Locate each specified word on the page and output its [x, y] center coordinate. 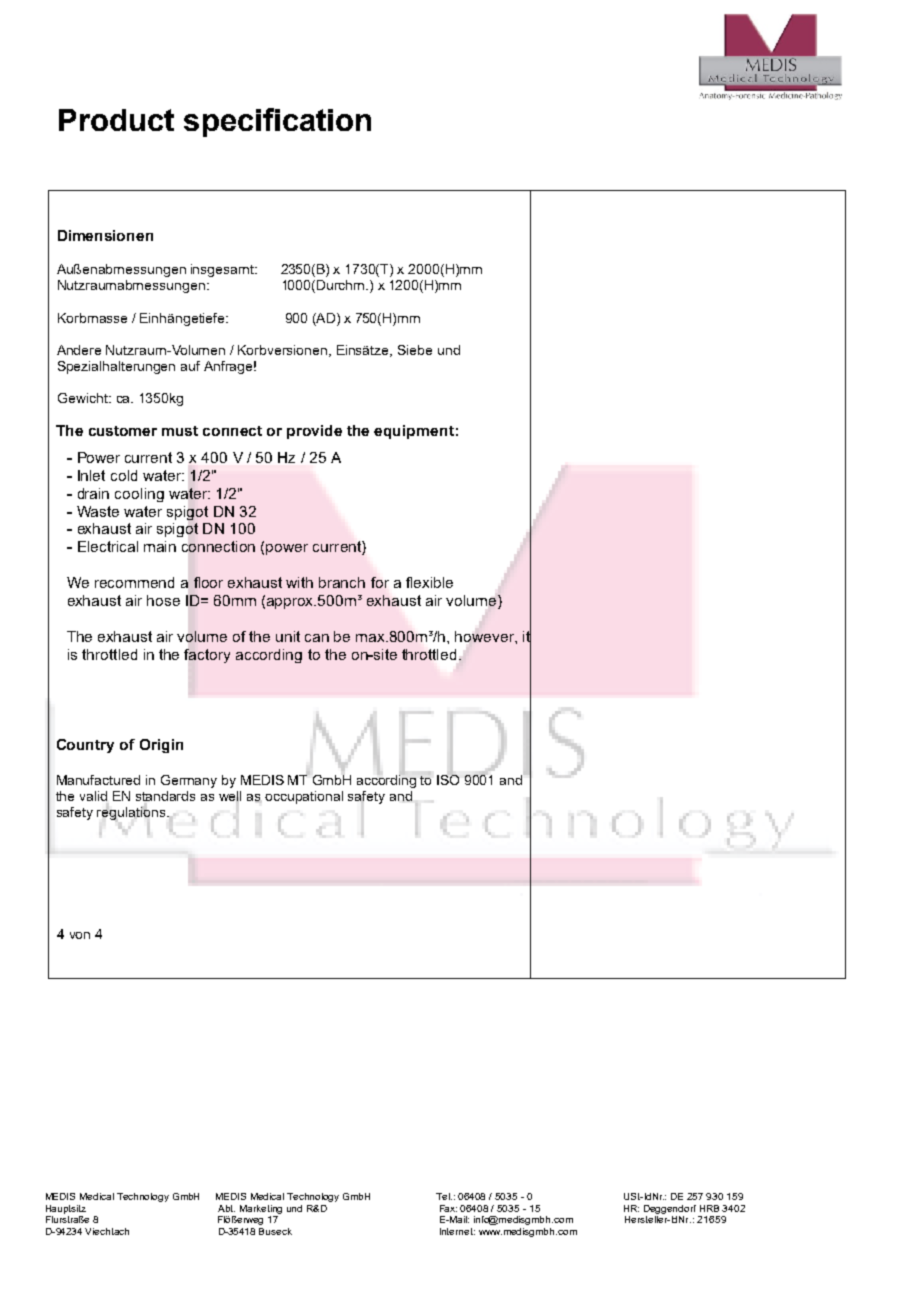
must [180, 431]
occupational [304, 797]
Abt [226, 1208]
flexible [429, 582]
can [317, 638]
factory [207, 656]
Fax [448, 1208]
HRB [709, 1208]
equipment [414, 432]
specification [277, 122]
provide [314, 432]
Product [116, 120]
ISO [448, 778]
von [80, 935]
